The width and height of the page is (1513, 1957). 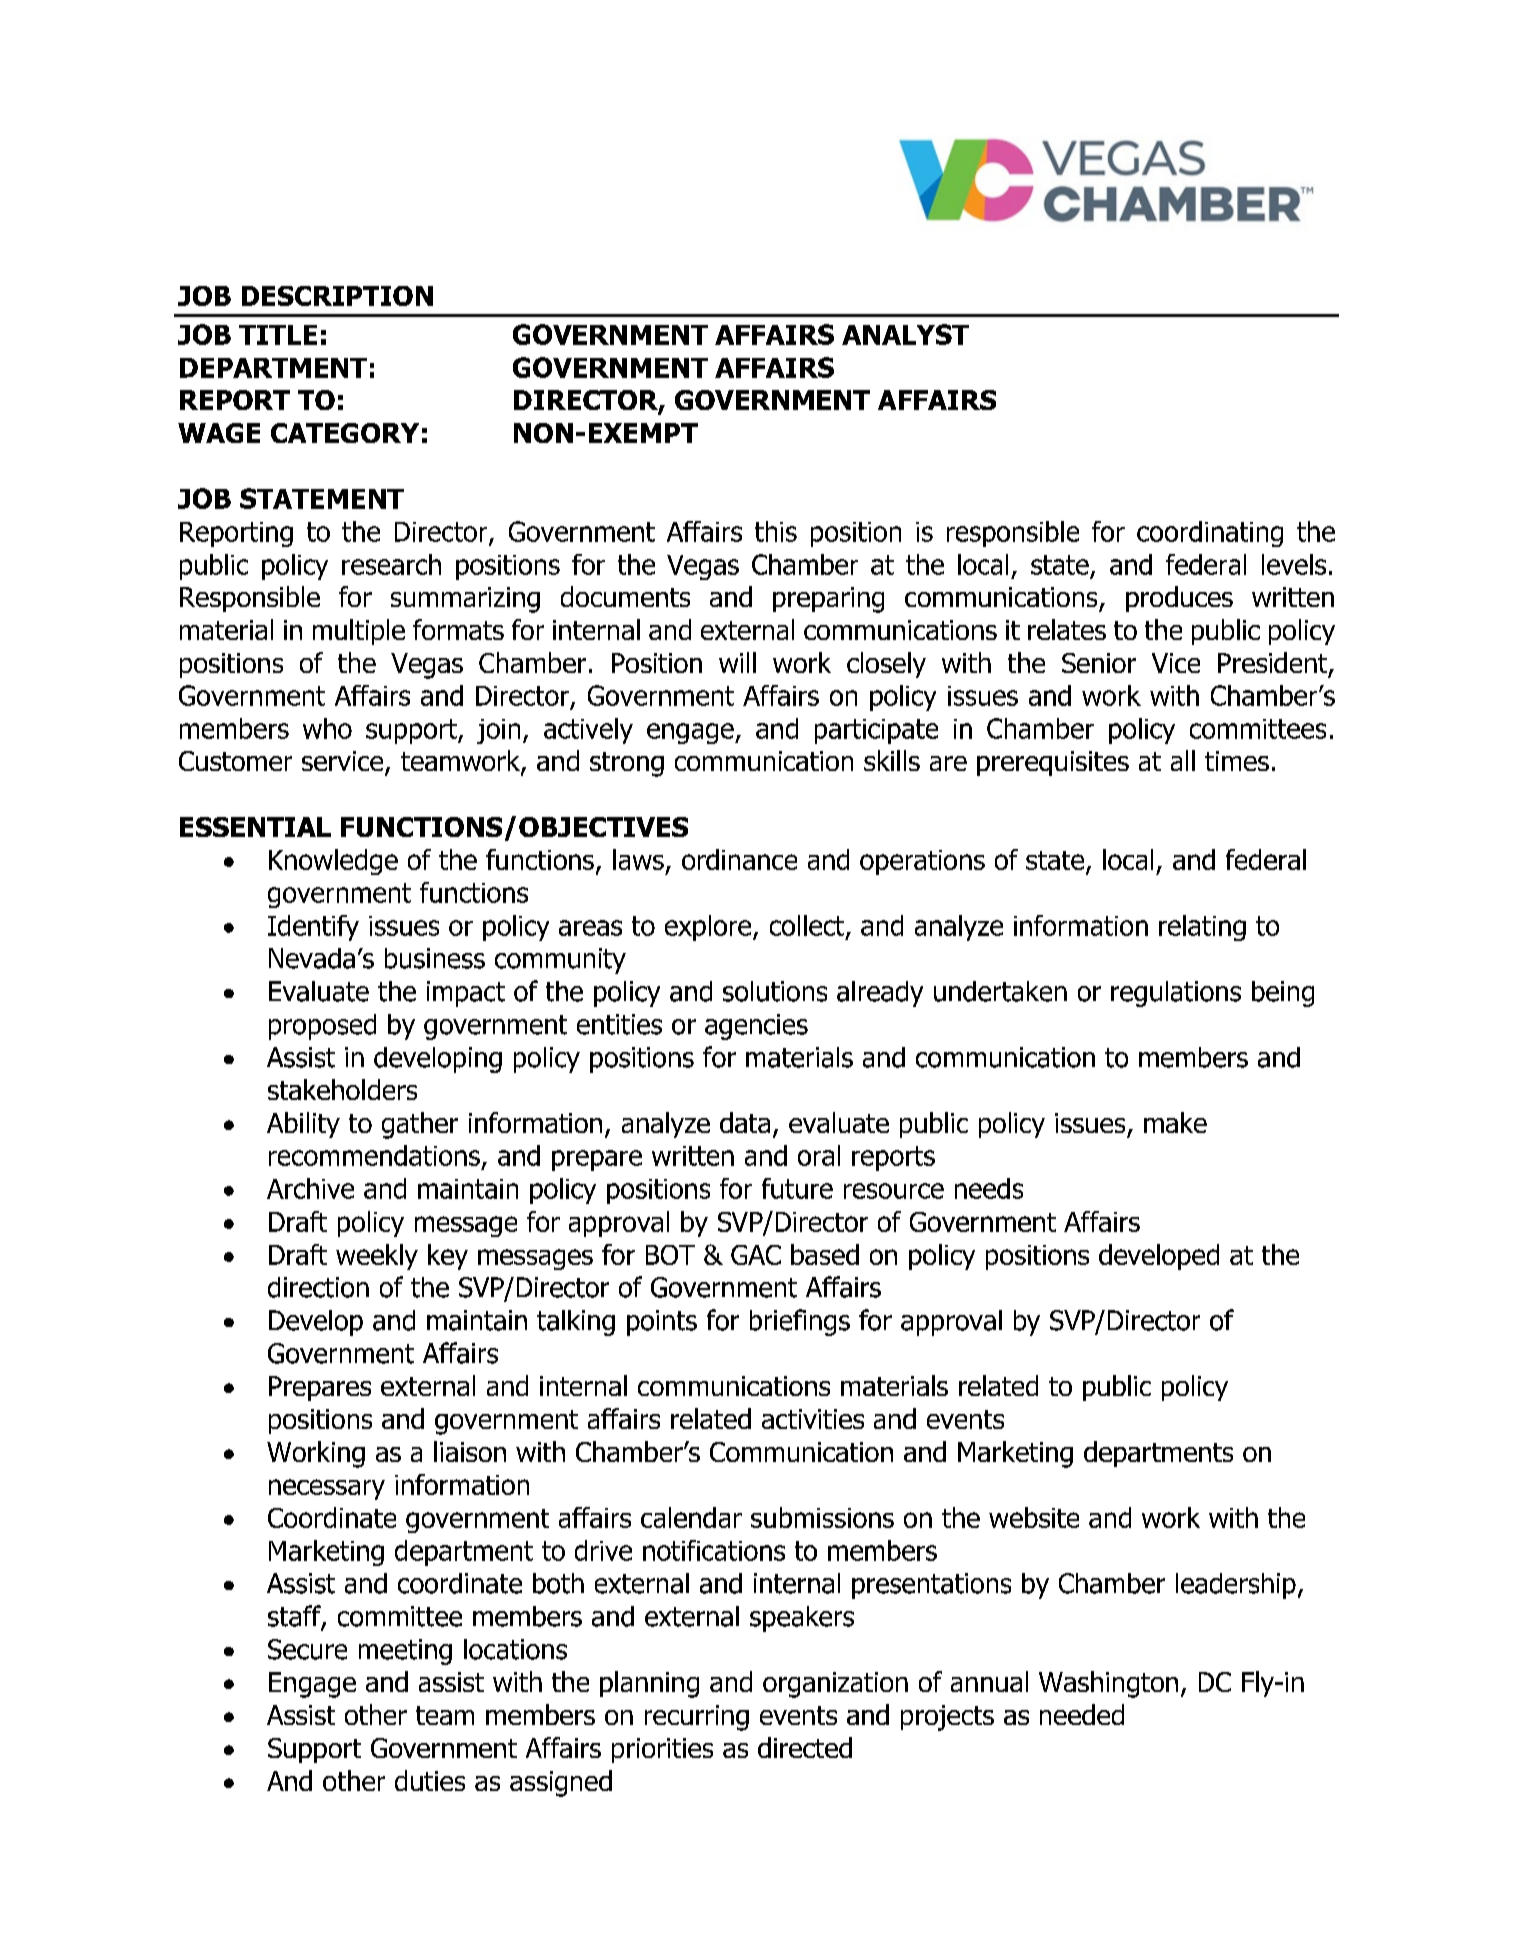 What do you see at coordinates (1202, 928) in the page?
I see `relating` at bounding box center [1202, 928].
